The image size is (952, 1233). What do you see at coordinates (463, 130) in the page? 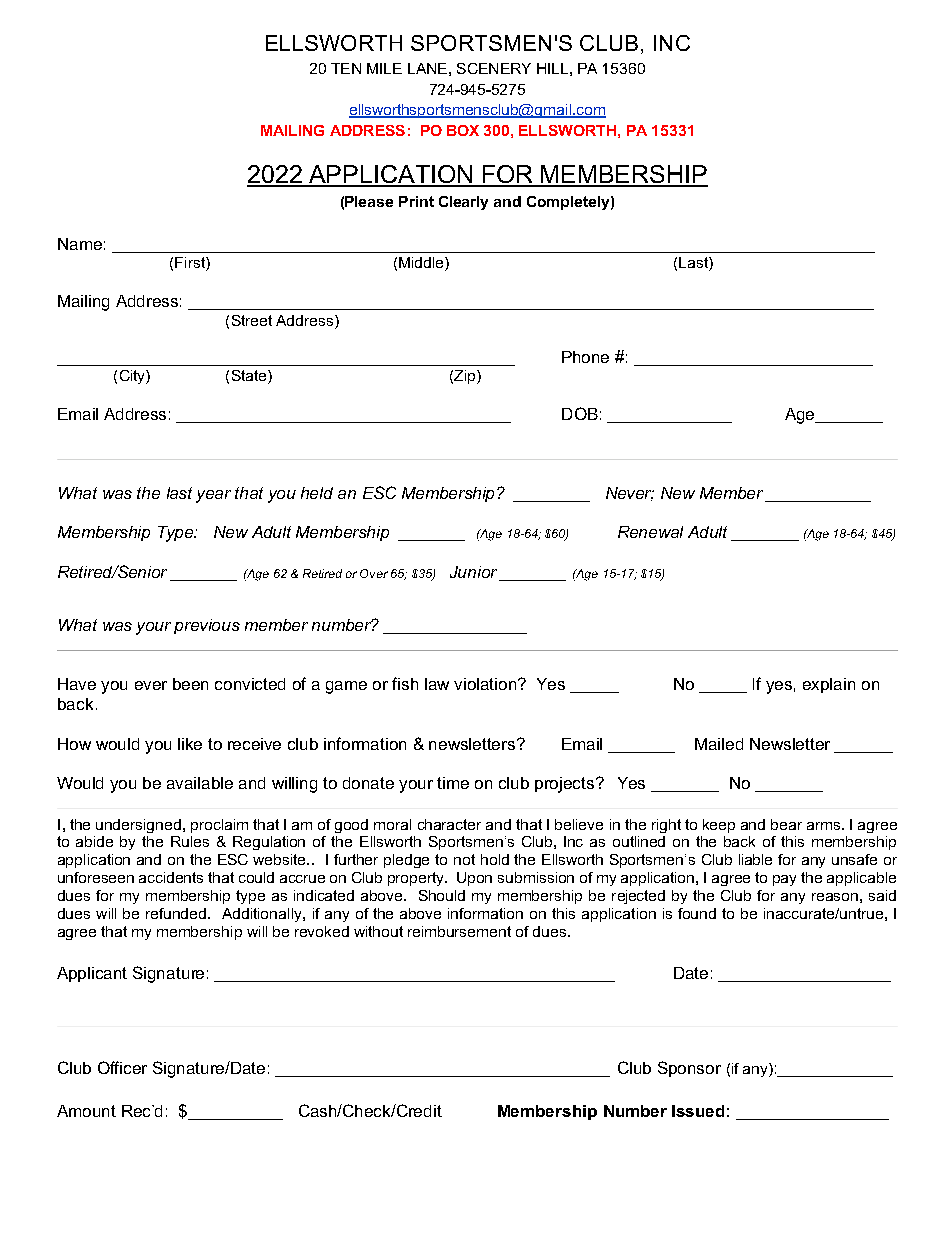
I see `BOX` at bounding box center [463, 130].
